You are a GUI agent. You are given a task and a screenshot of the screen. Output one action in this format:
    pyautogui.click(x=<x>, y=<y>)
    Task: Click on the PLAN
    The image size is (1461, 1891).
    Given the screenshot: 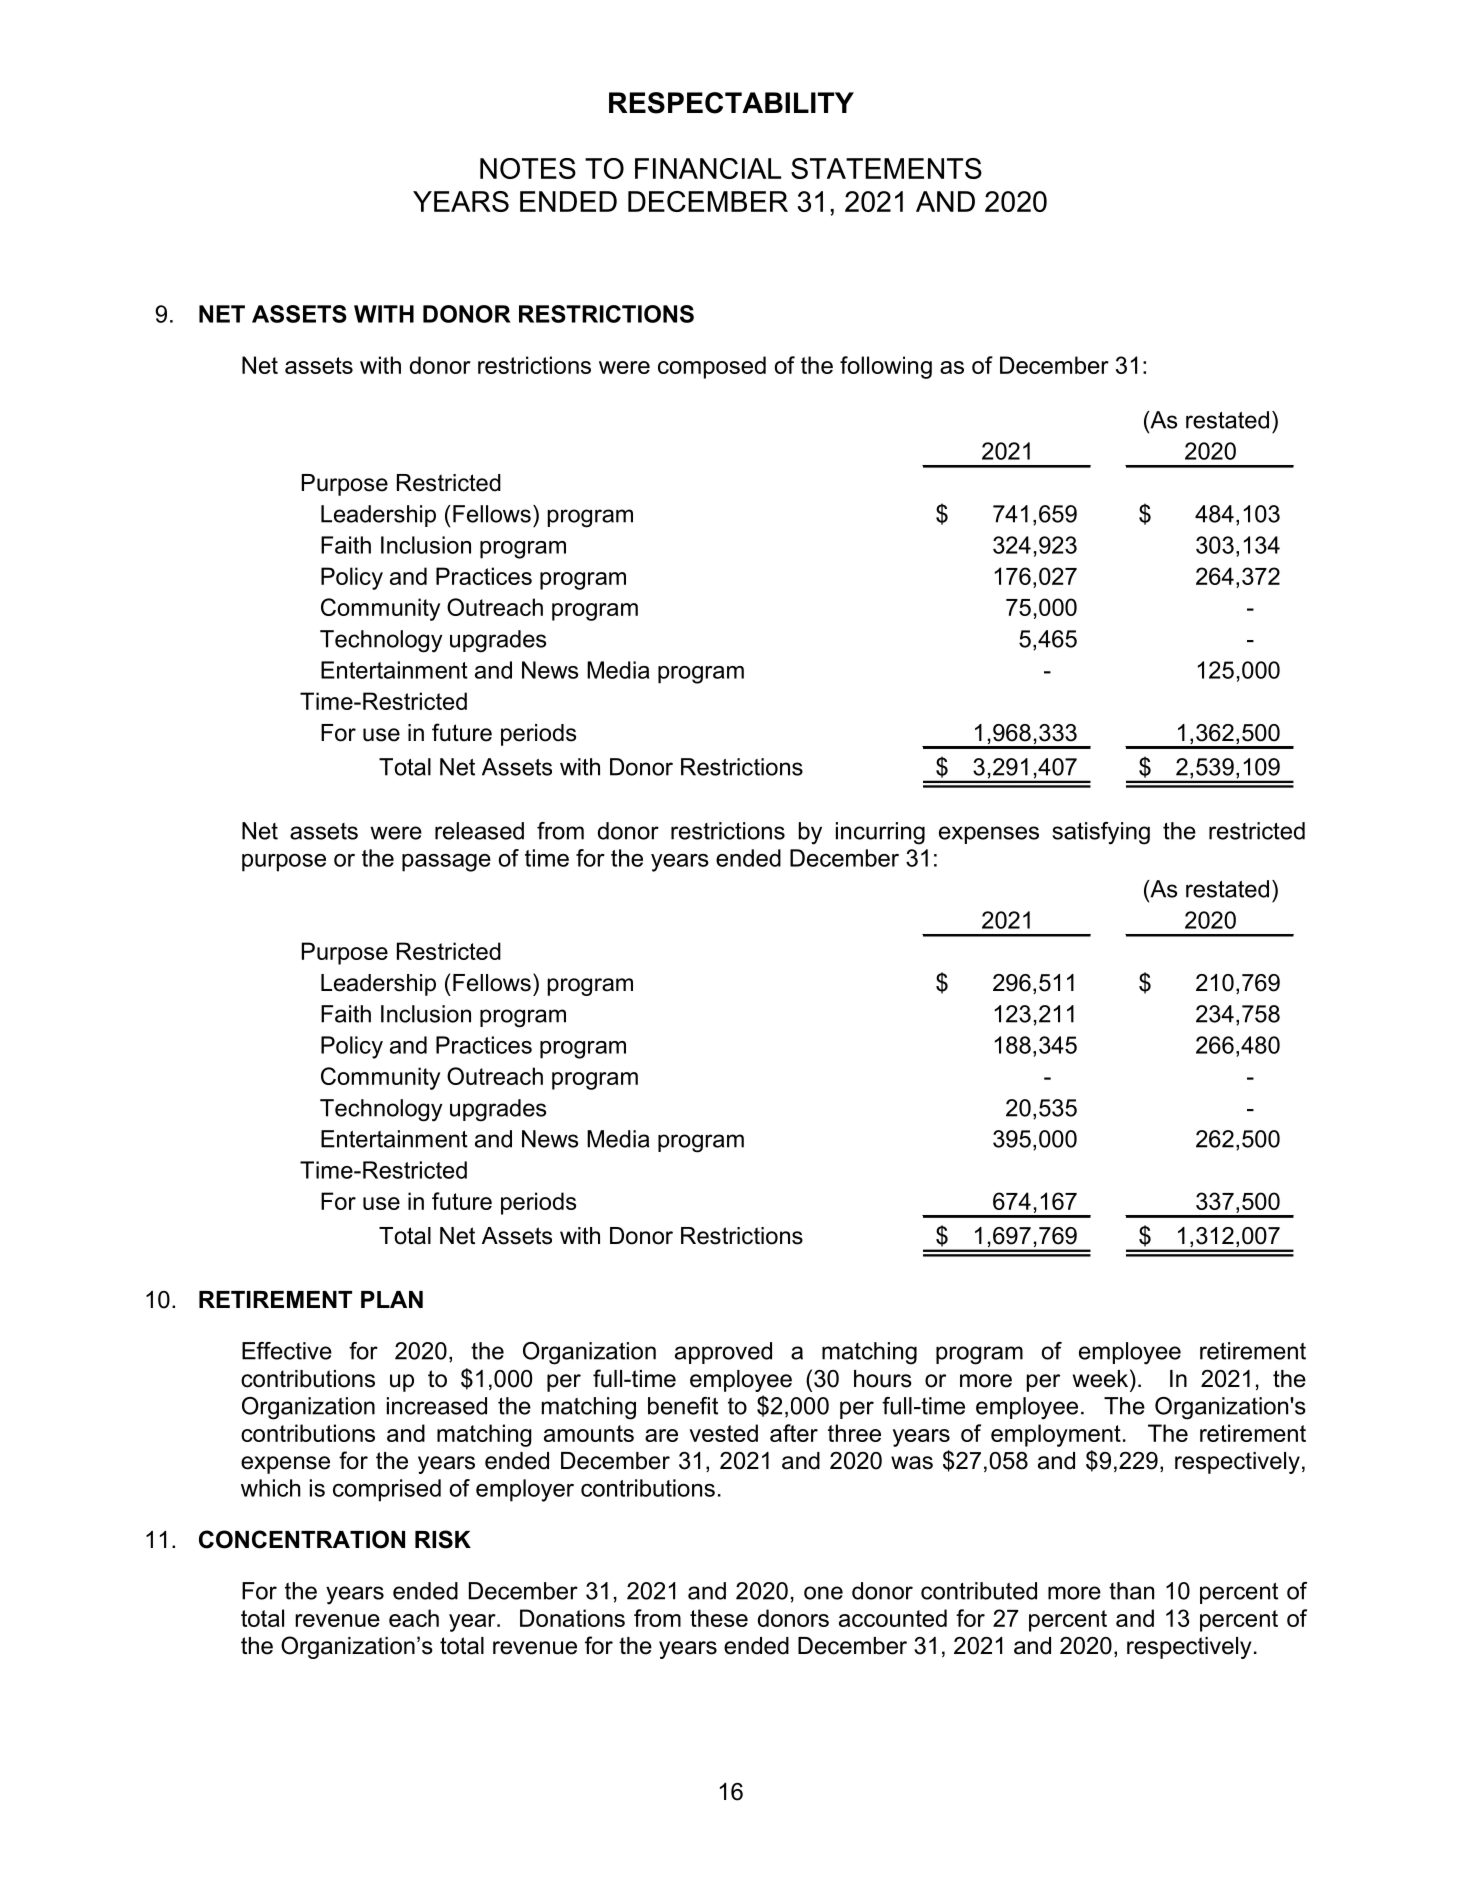 What is the action you would take?
    pyautogui.click(x=392, y=1299)
